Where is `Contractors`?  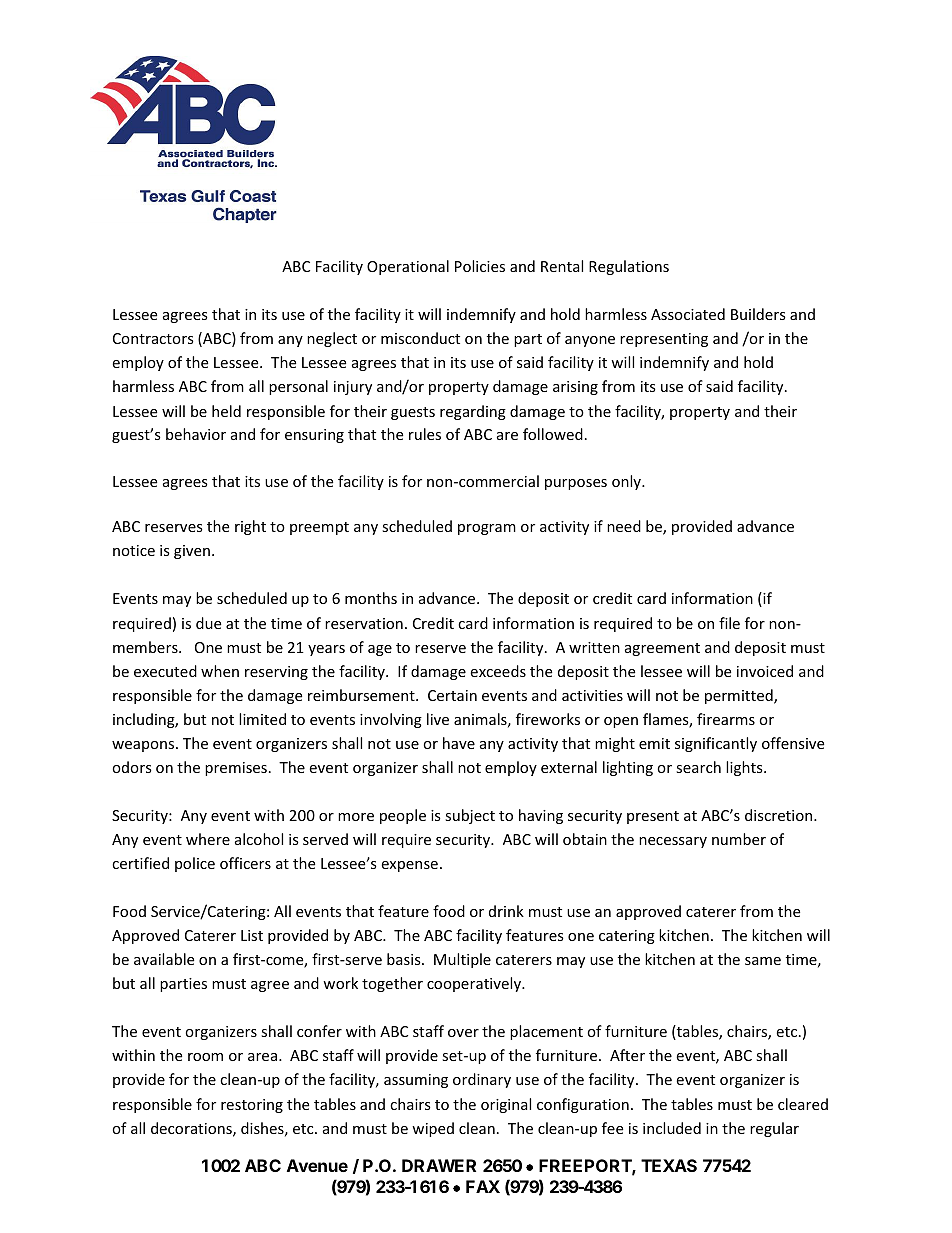 Contractors is located at coordinates (153, 338).
